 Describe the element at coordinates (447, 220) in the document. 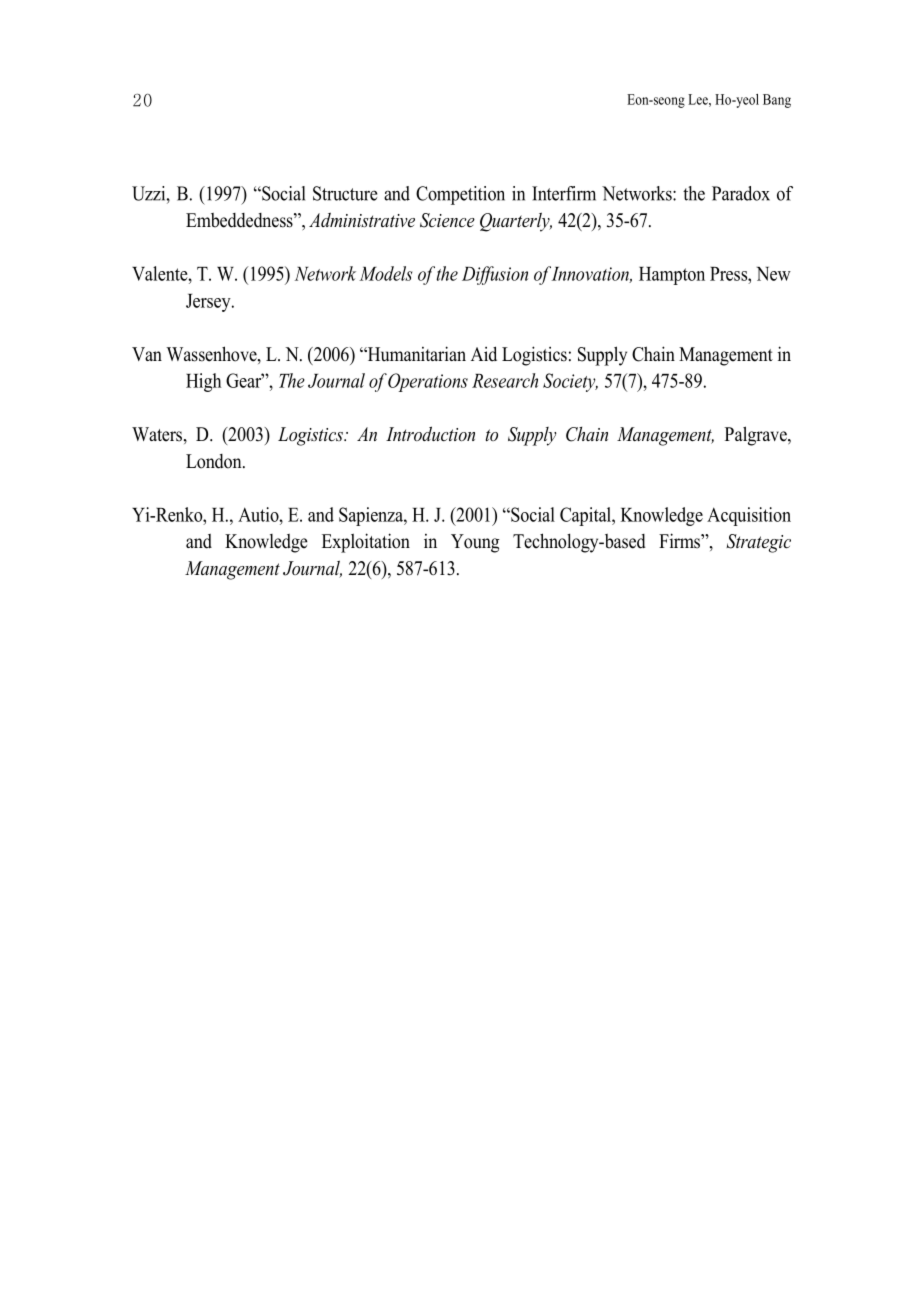

I see `Science` at that location.
